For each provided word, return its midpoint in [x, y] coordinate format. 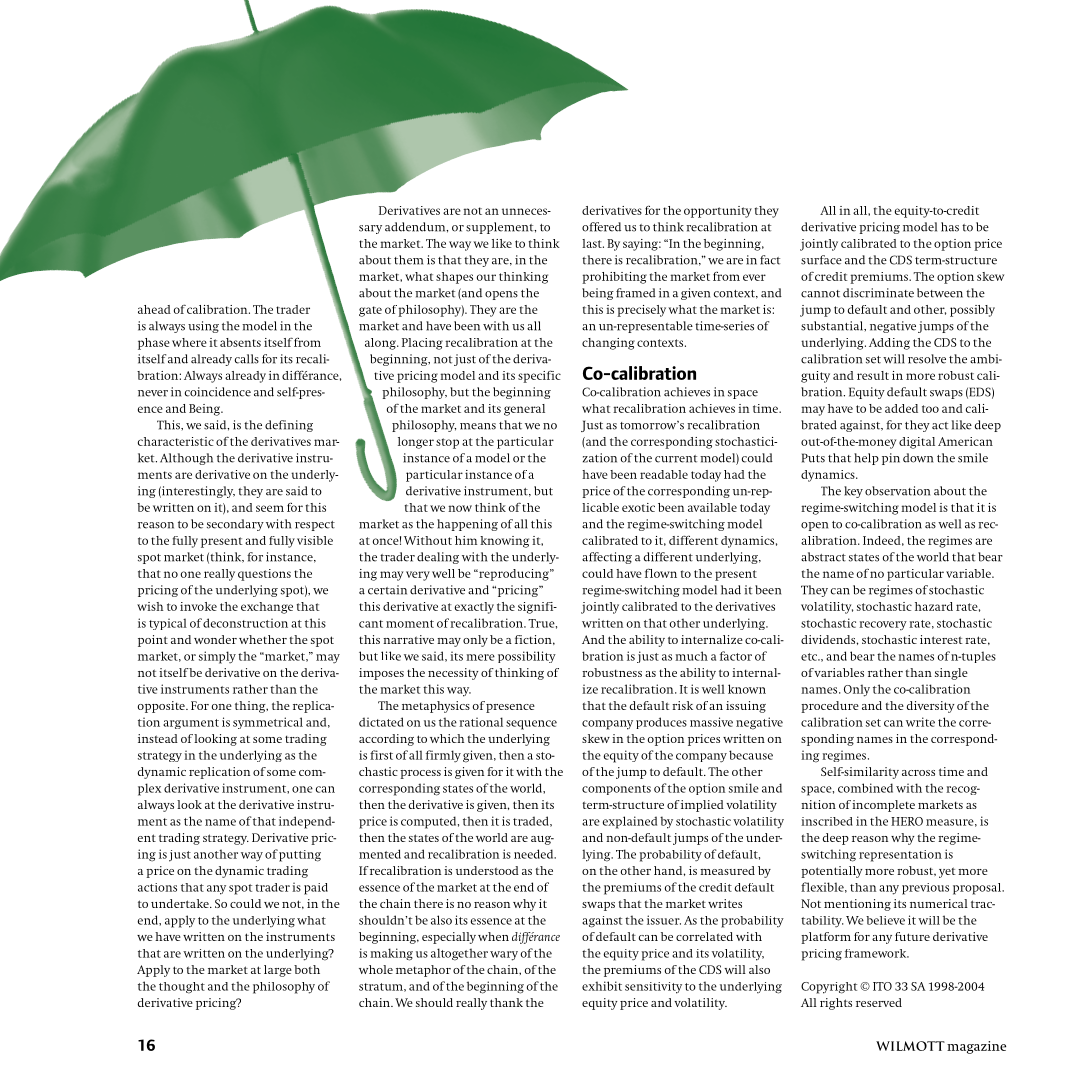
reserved [879, 1002]
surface [821, 260]
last [593, 243]
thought [182, 988]
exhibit [602, 986]
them [408, 260]
